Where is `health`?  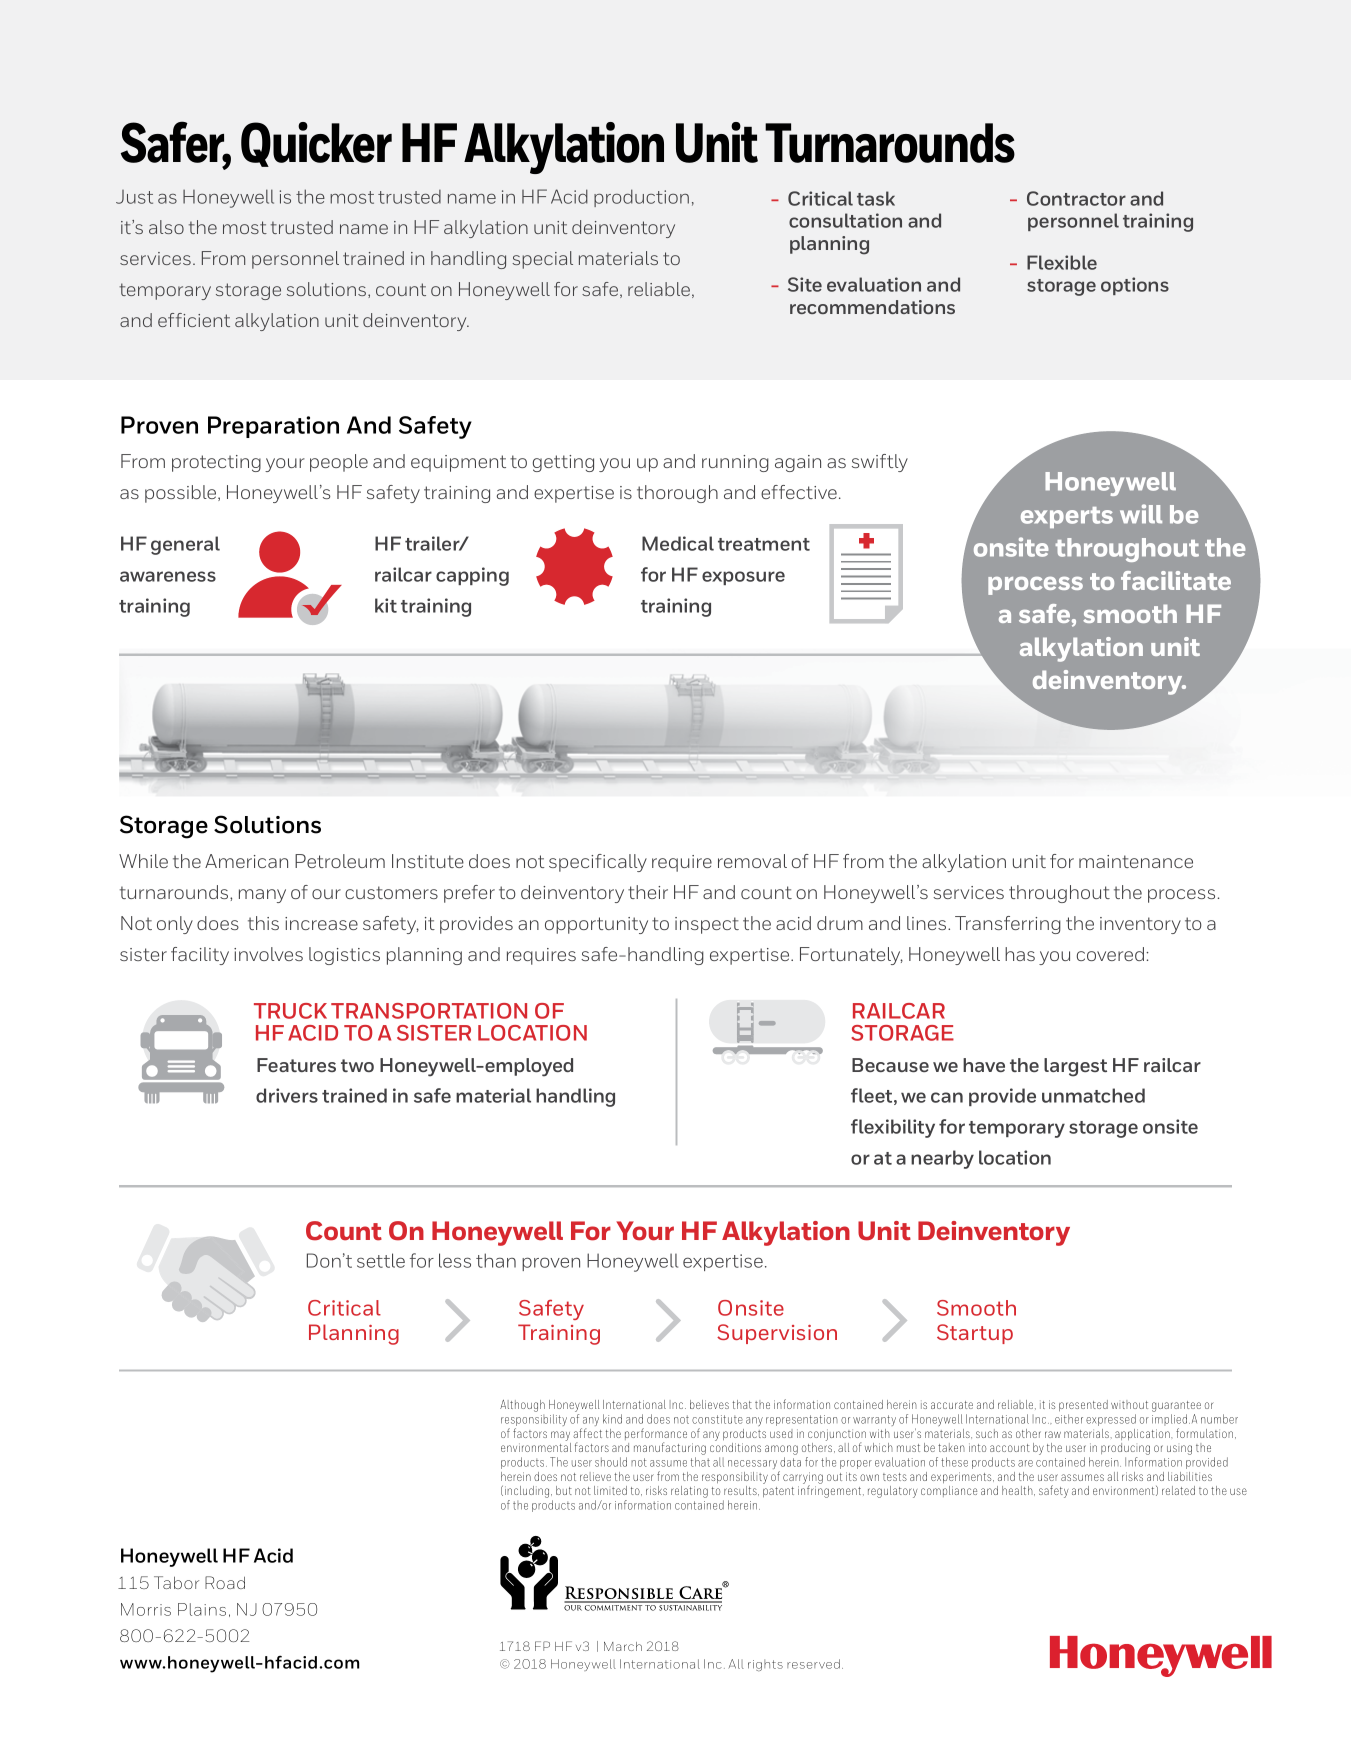 health is located at coordinates (1018, 1491).
